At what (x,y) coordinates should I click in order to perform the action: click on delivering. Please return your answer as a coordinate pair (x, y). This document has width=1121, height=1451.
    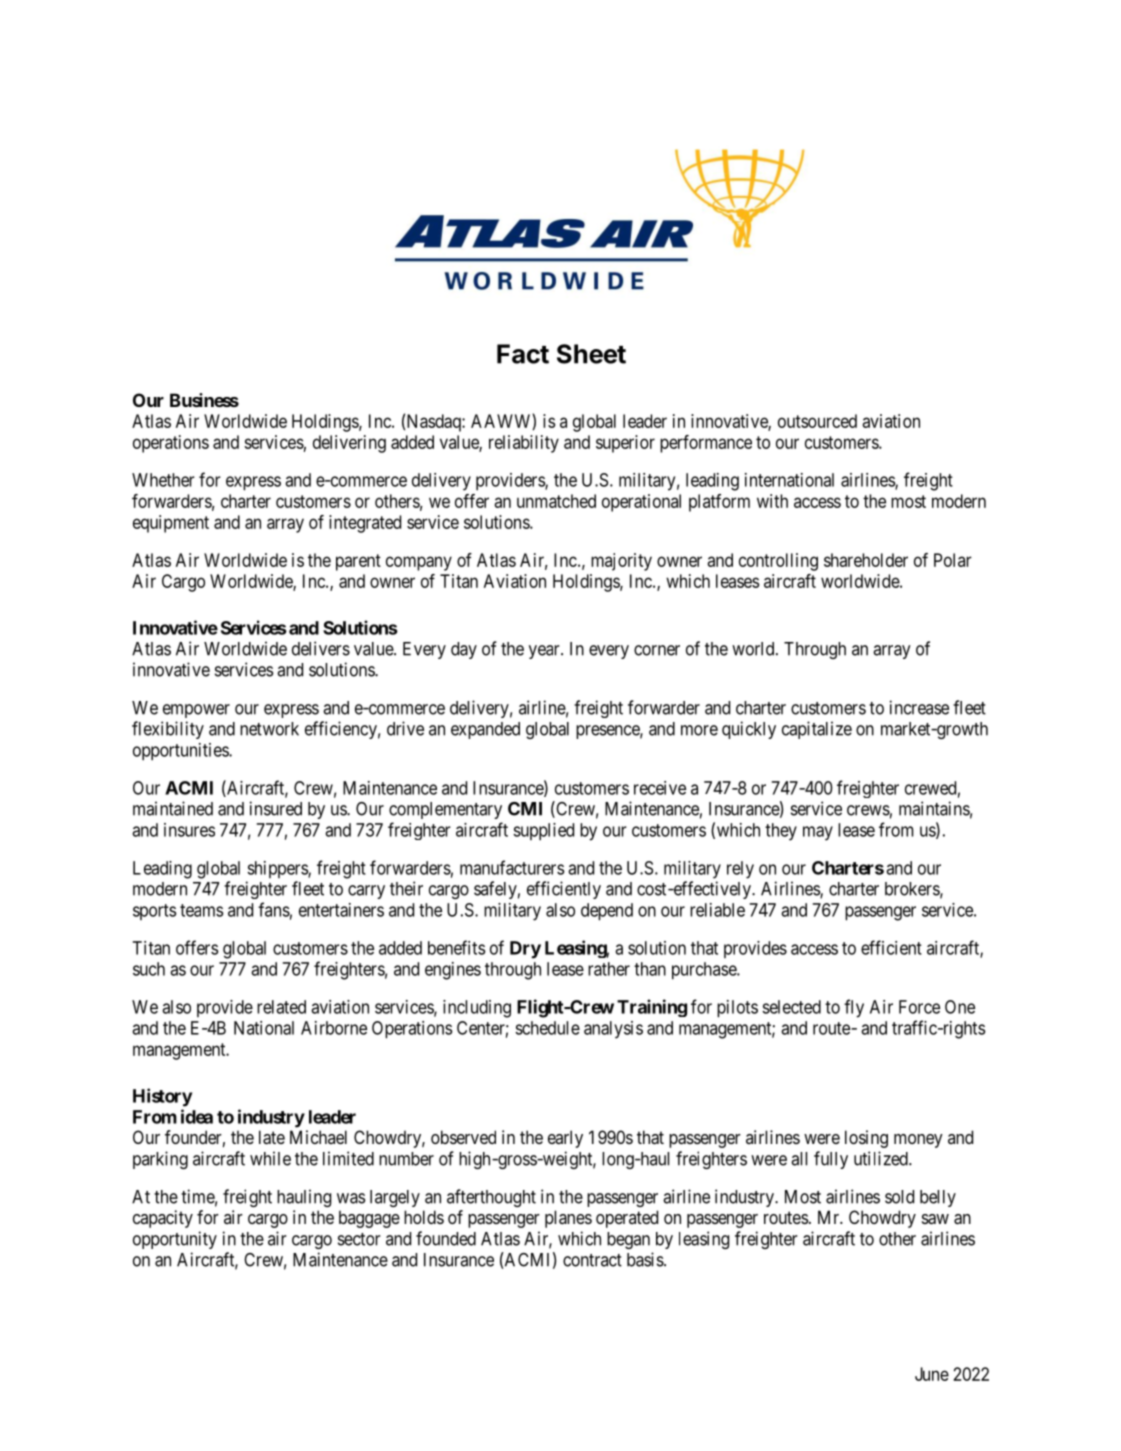
    Looking at the image, I should click on (349, 444).
